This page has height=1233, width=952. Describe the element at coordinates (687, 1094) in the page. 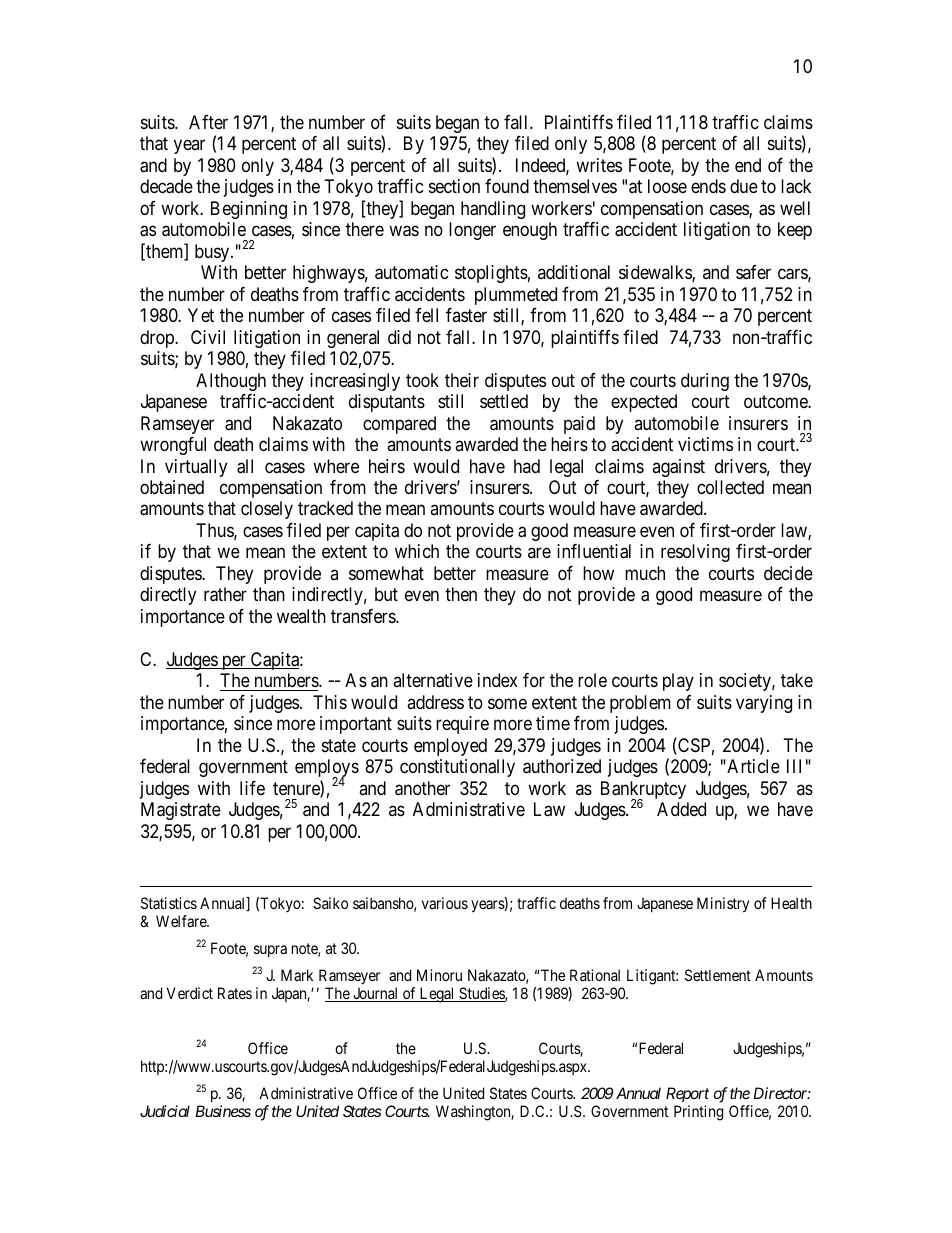

I see `Report` at that location.
